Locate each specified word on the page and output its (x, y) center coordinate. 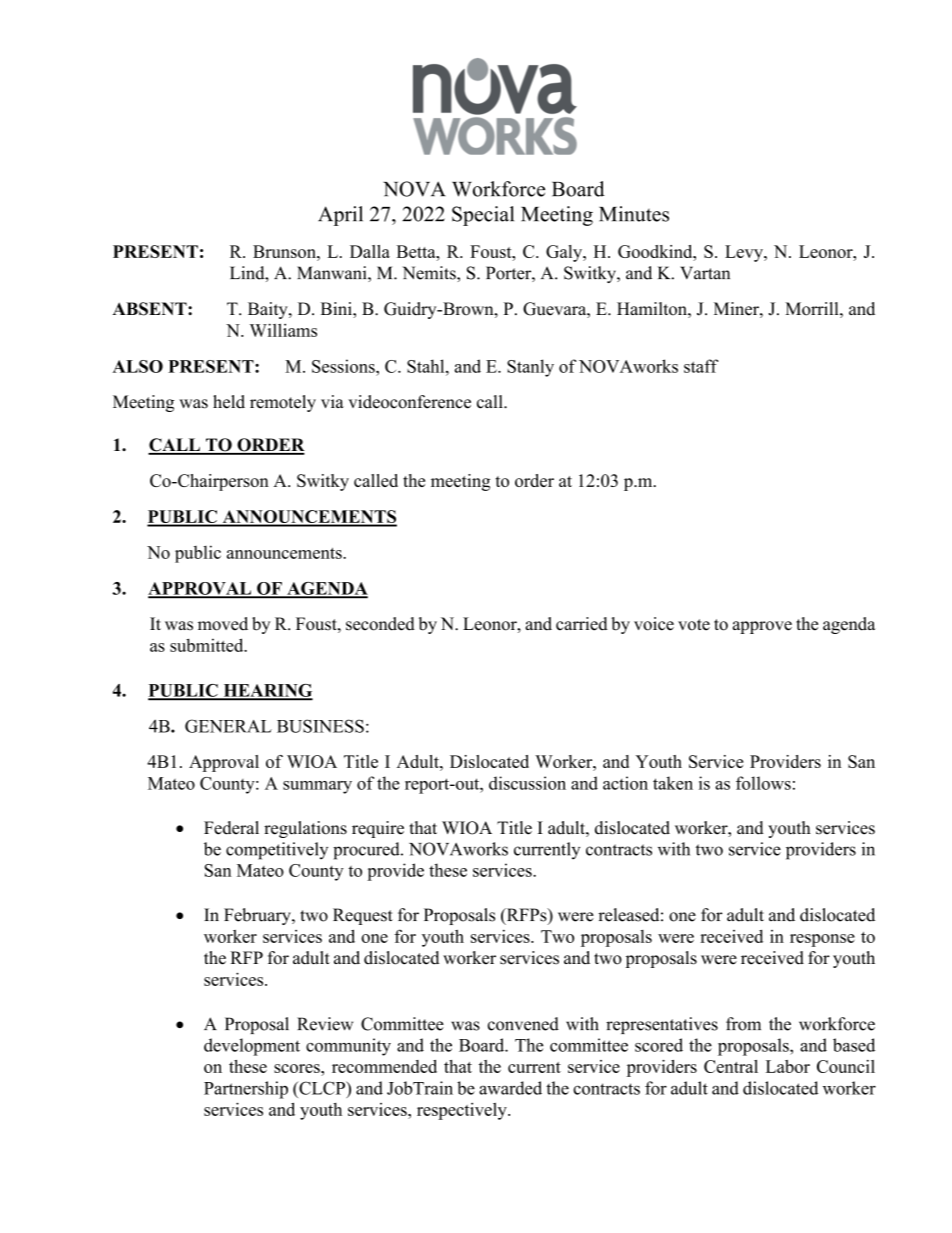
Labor (788, 1066)
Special (483, 216)
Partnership (246, 1090)
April (340, 216)
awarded (510, 1088)
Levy (745, 253)
